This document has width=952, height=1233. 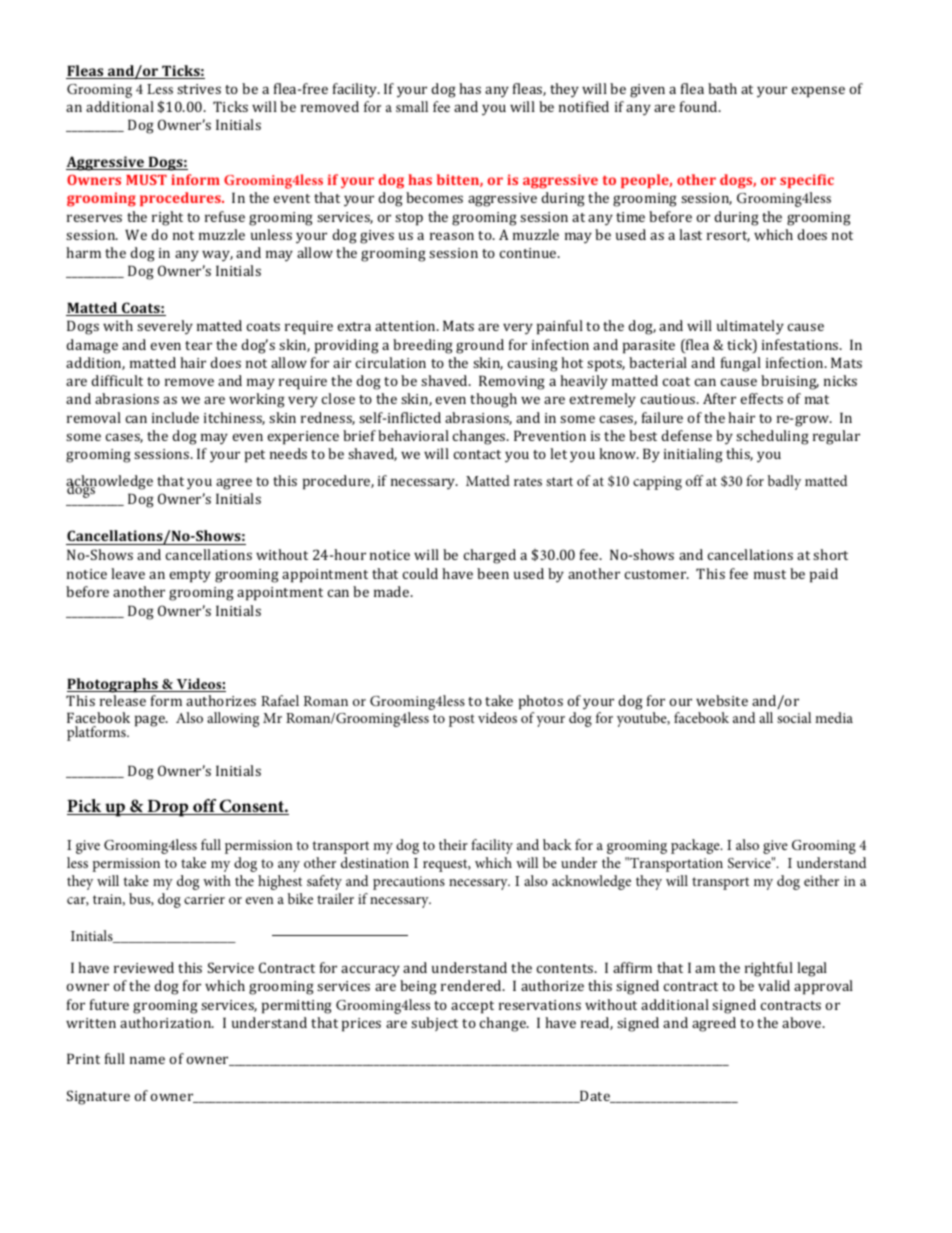 I want to click on start, so click(x=559, y=481).
